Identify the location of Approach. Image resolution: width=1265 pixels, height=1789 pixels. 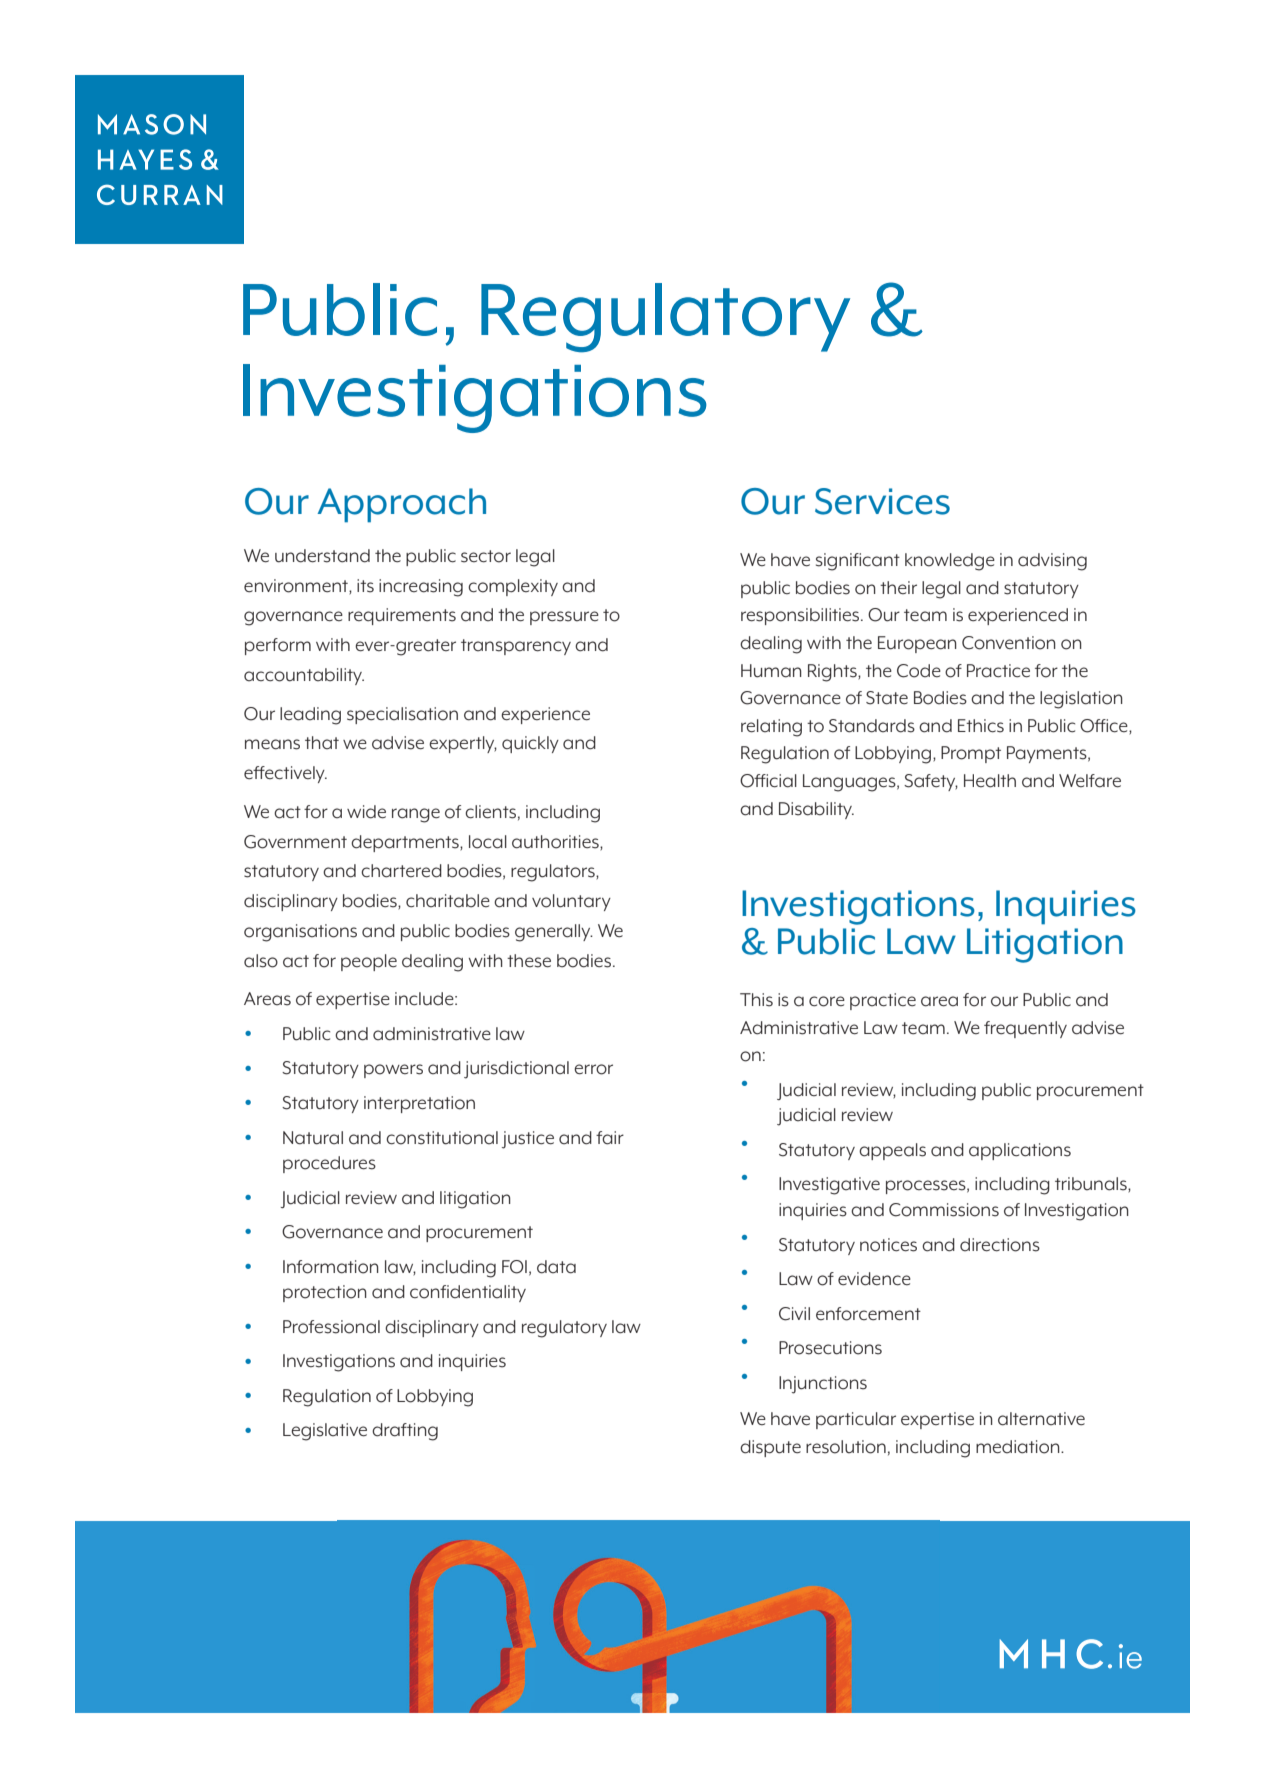
(401, 505).
